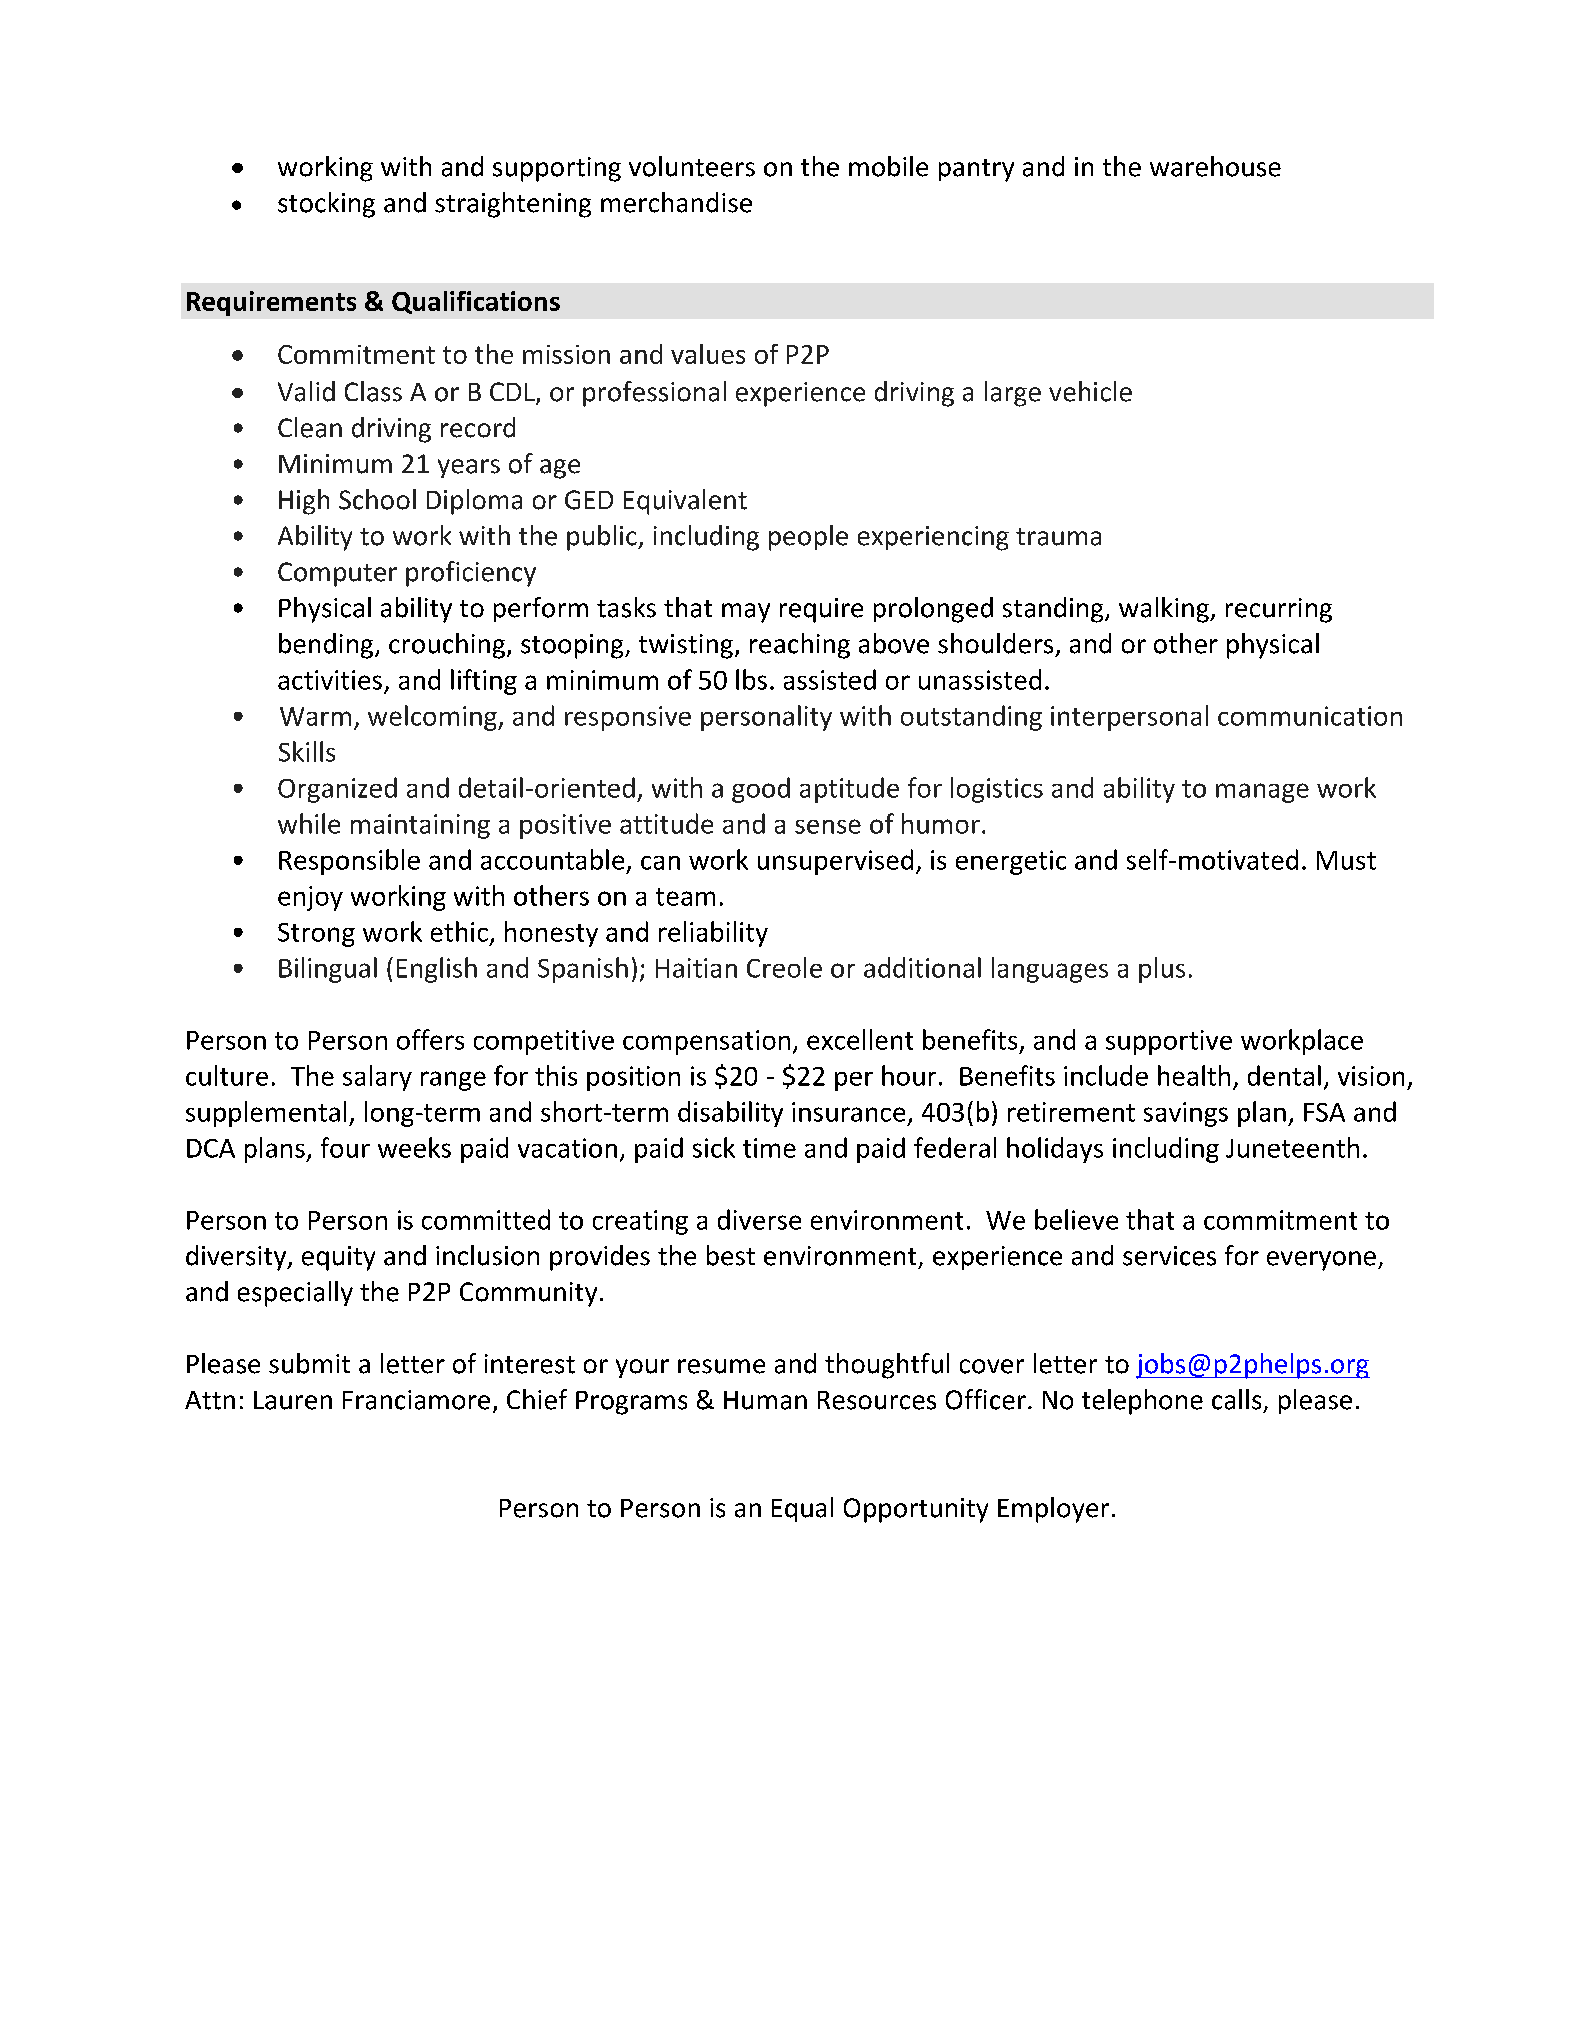  I want to click on Equal, so click(802, 1509).
